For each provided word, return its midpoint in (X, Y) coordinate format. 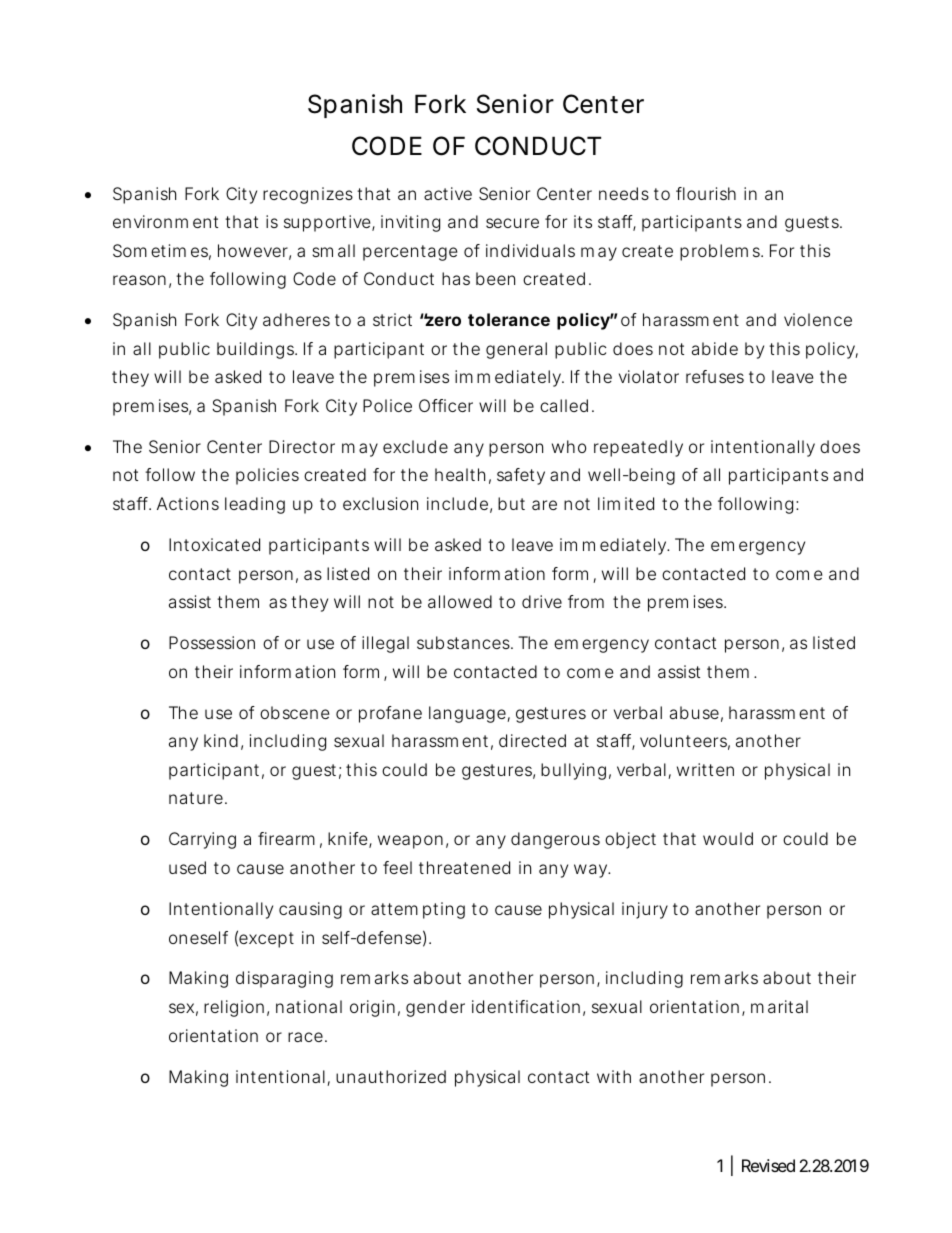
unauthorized (391, 1076)
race (305, 1037)
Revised (768, 1165)
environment (165, 221)
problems (721, 252)
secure (512, 223)
